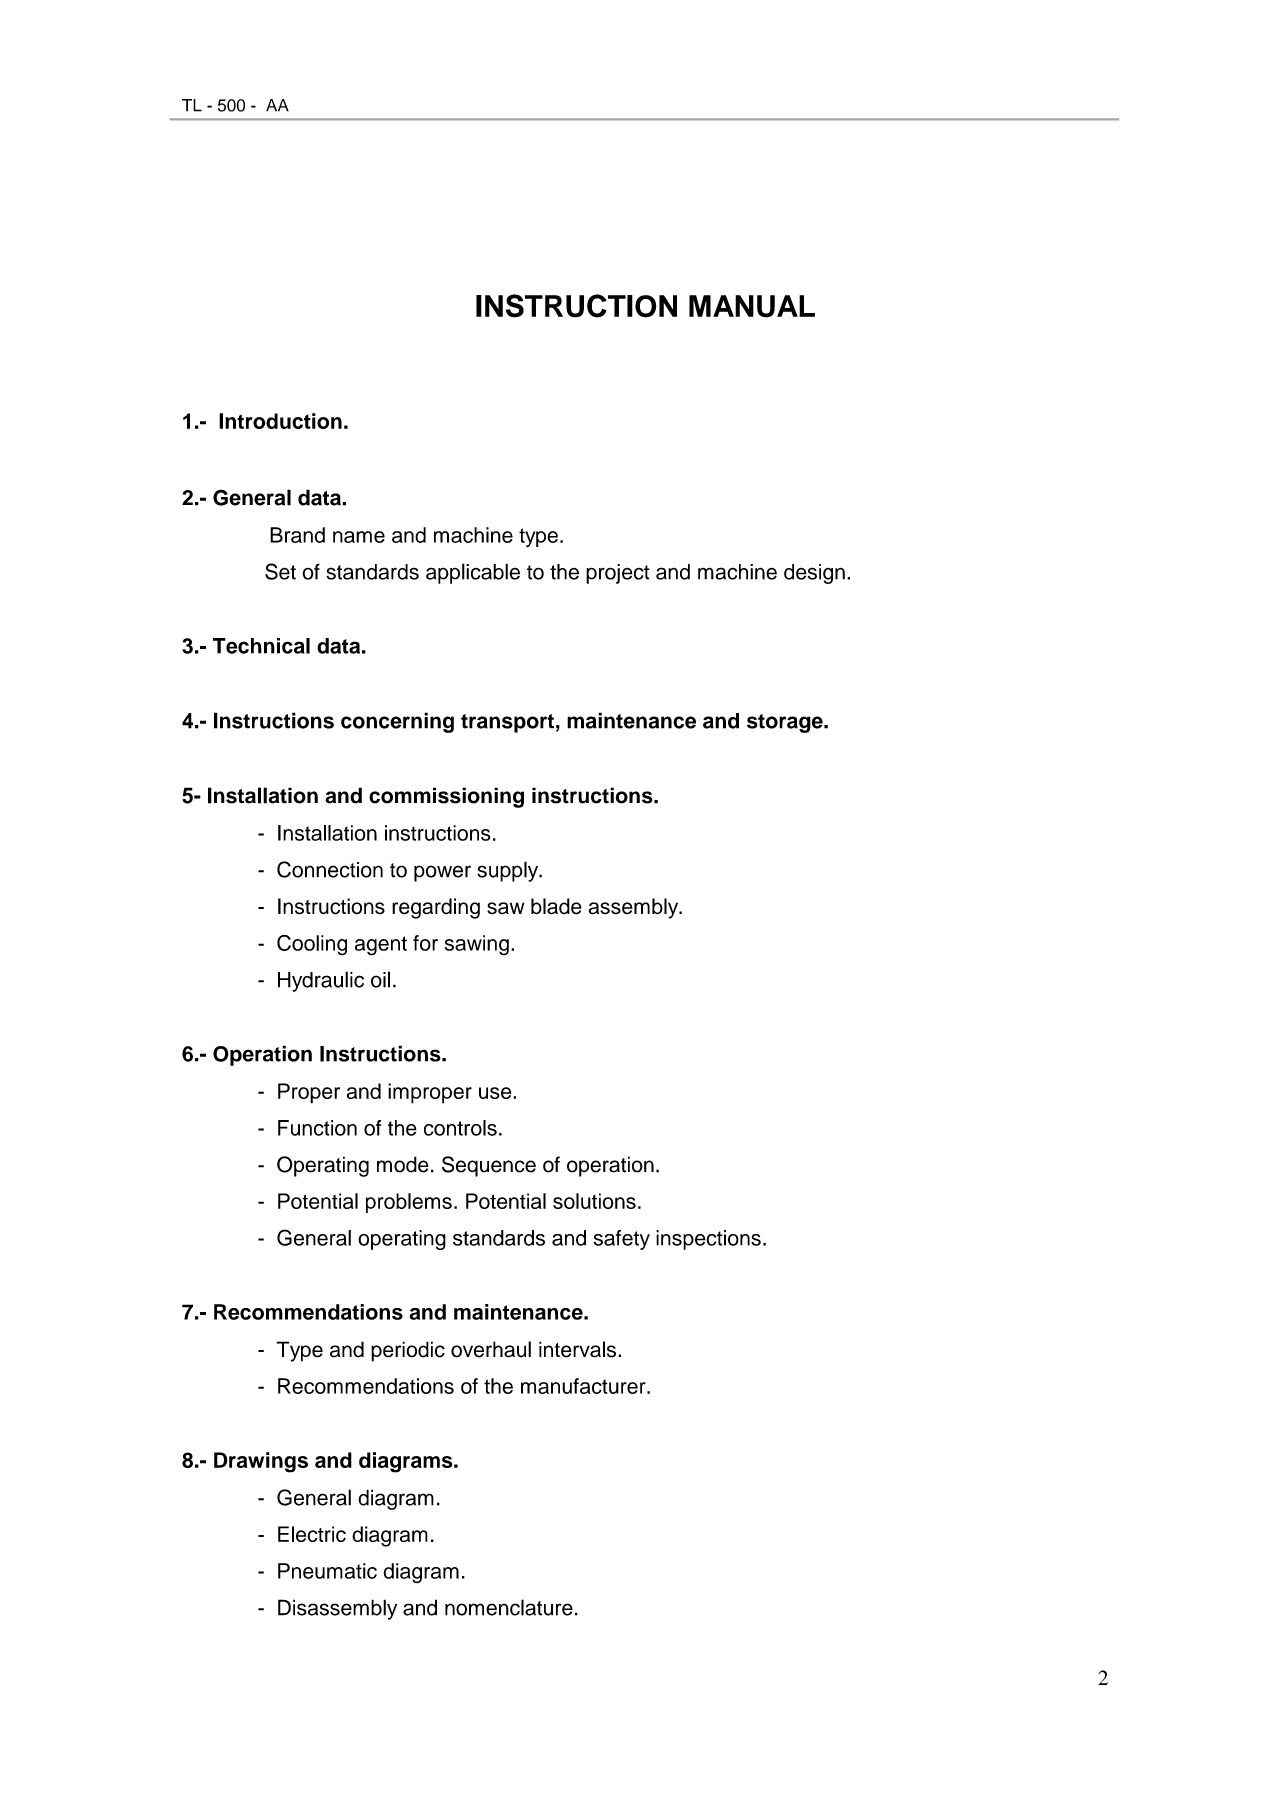 This image has width=1272, height=1799. I want to click on concerning, so click(397, 722).
